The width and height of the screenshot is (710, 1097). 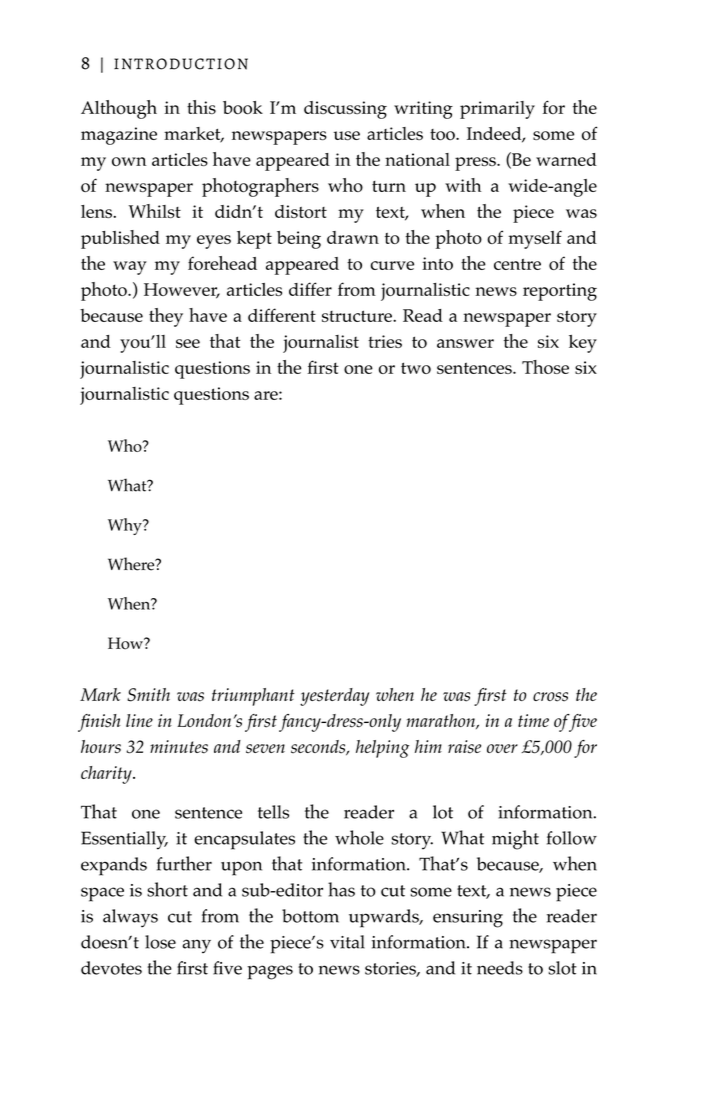 I want to click on Those, so click(x=545, y=367).
